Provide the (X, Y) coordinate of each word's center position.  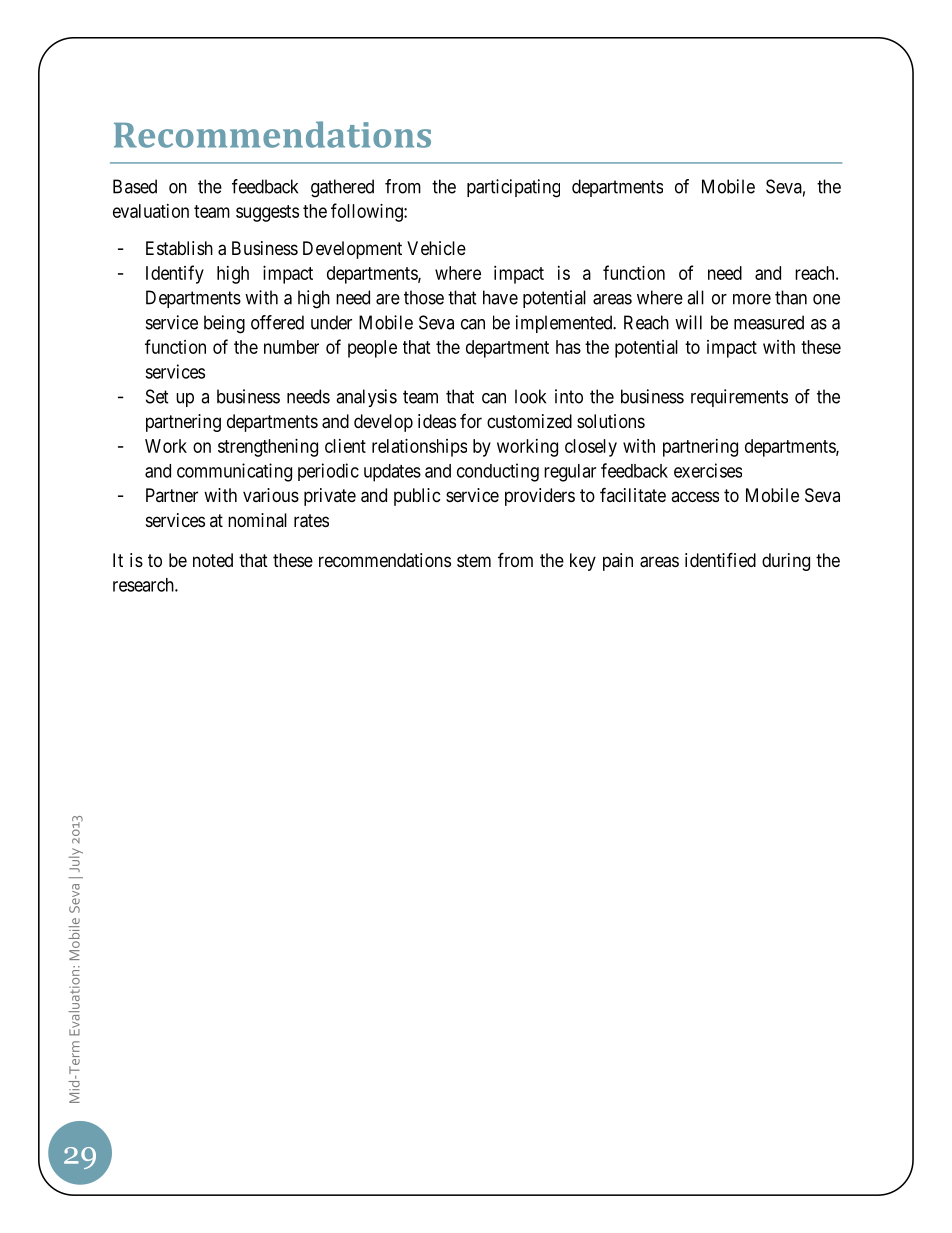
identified (720, 559)
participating (513, 188)
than (791, 297)
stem (474, 560)
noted (213, 560)
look (530, 396)
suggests (267, 213)
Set (157, 396)
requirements (739, 398)
